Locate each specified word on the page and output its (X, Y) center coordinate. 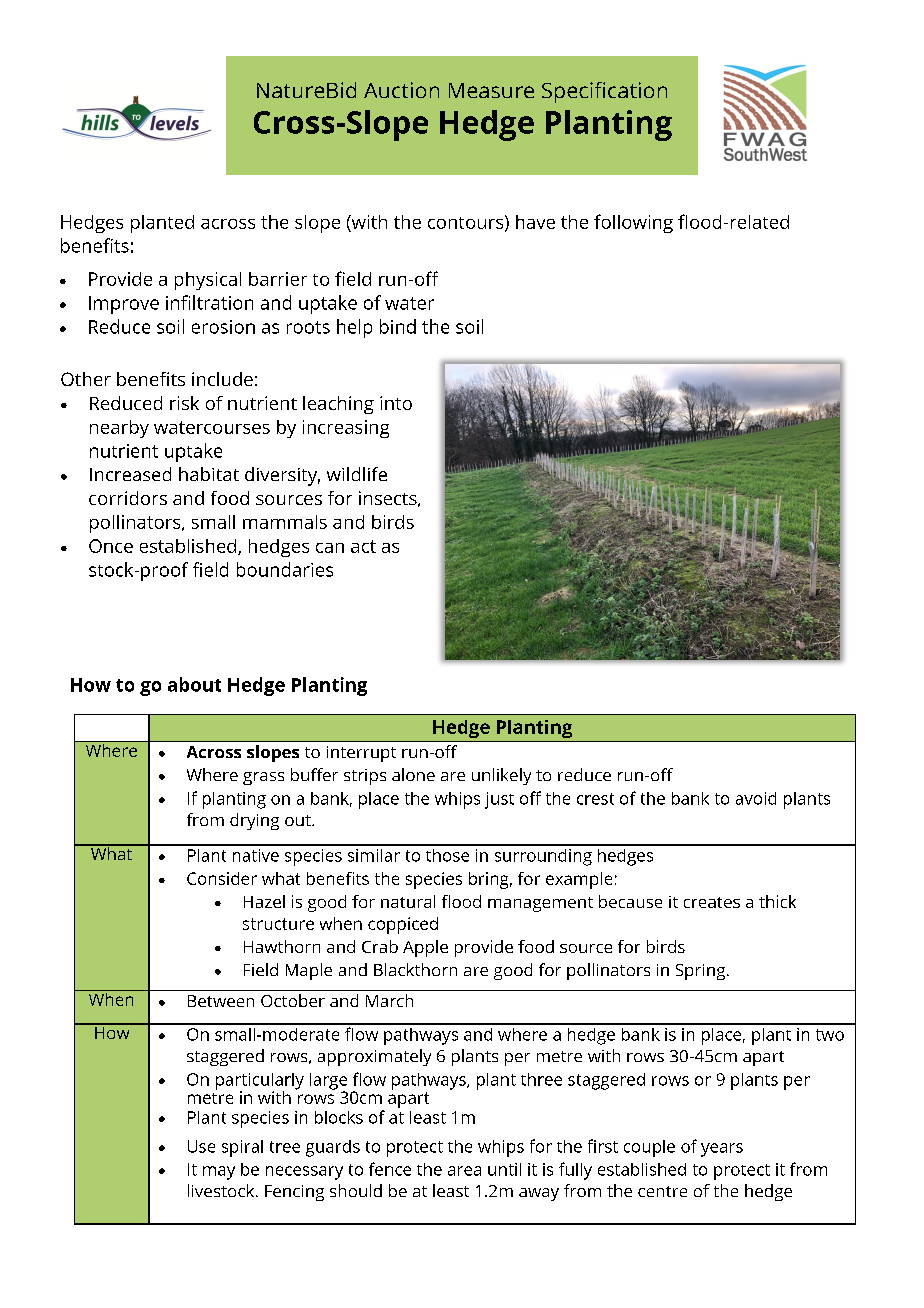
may (219, 1173)
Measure (491, 90)
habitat (209, 474)
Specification (604, 92)
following (633, 223)
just (499, 800)
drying (254, 821)
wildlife (357, 474)
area (464, 1171)
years (722, 1150)
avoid (756, 798)
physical (208, 281)
